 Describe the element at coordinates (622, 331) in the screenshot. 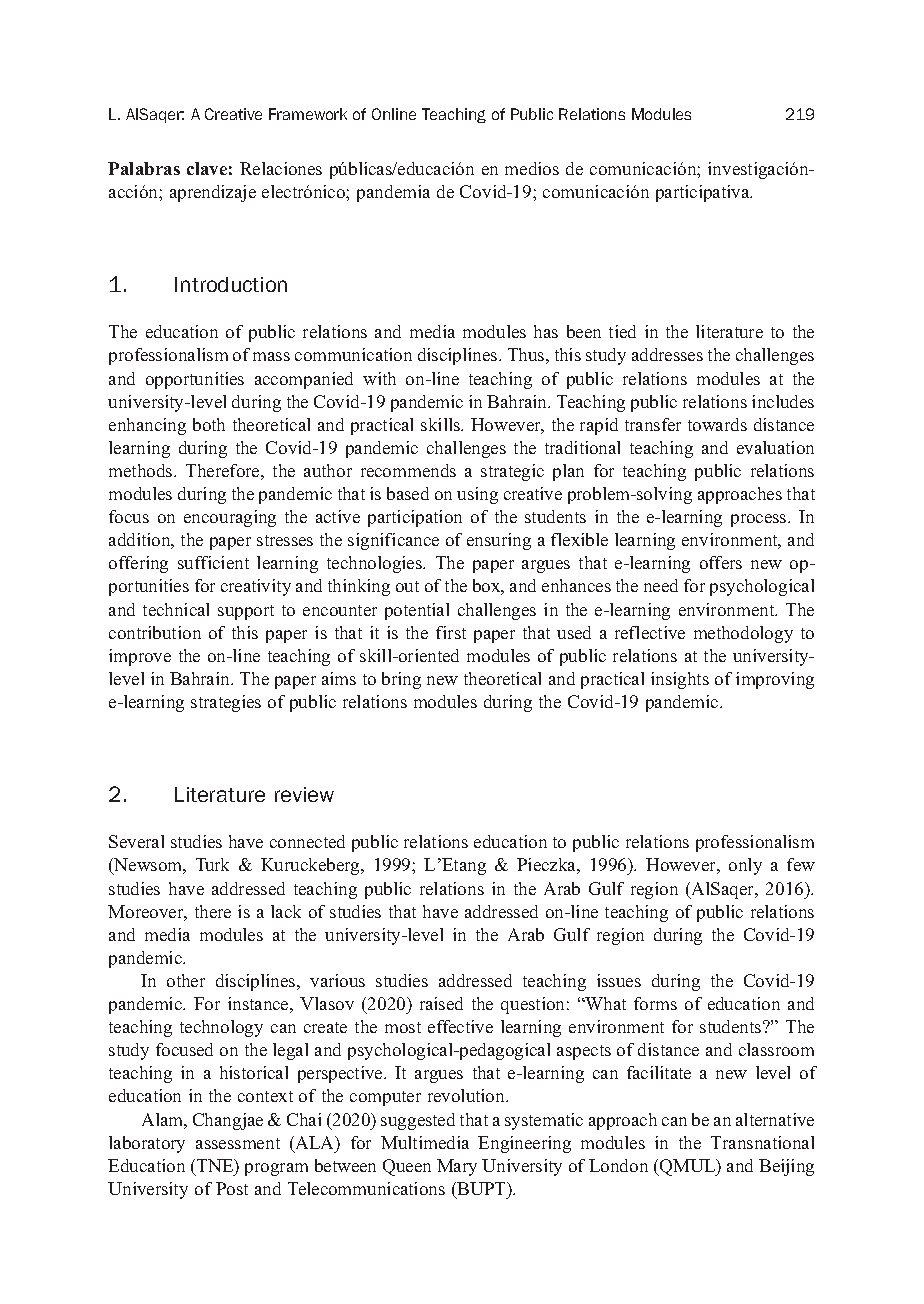

I see `tied` at that location.
